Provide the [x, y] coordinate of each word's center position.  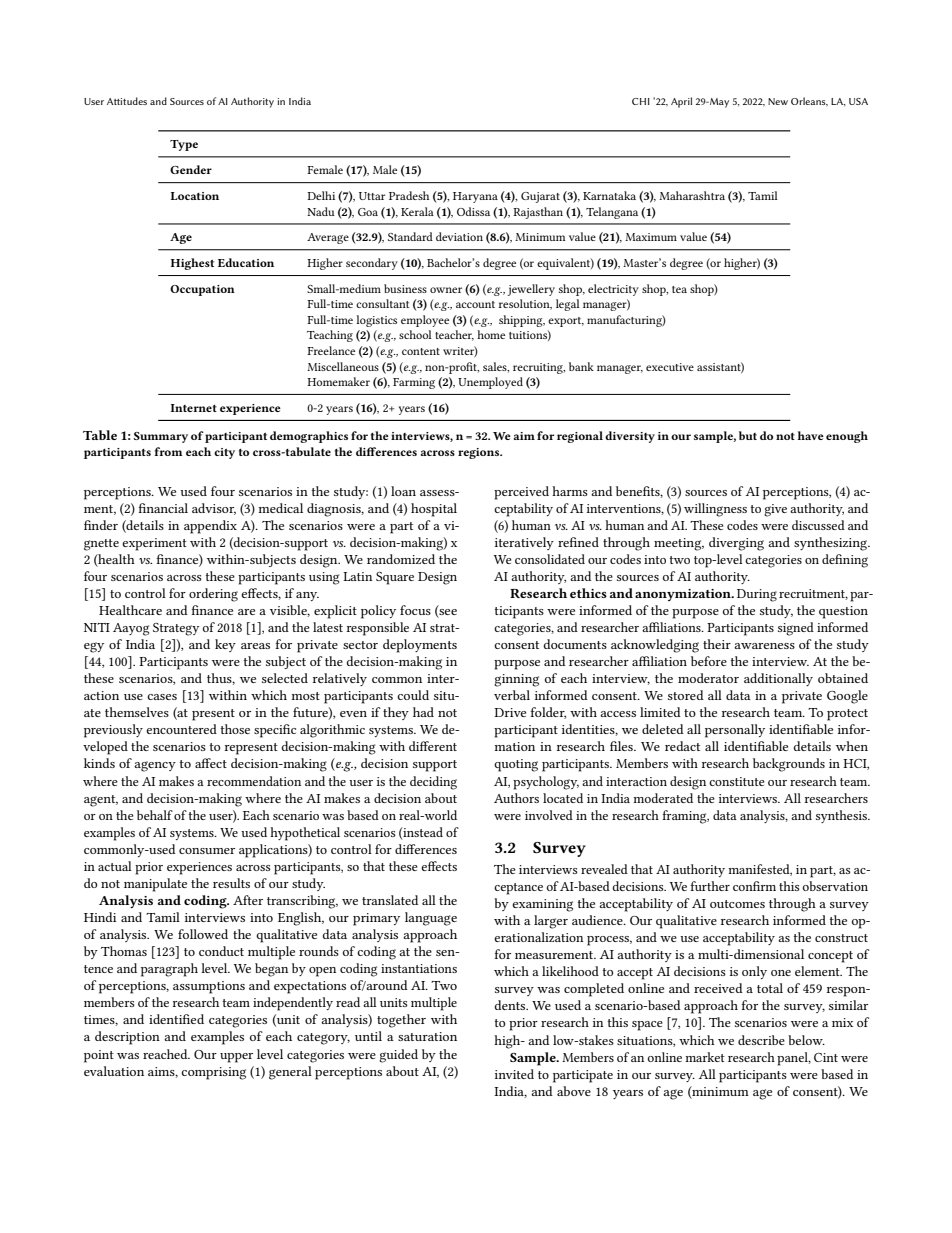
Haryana [475, 197]
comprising [213, 1073]
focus [415, 610]
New [778, 101]
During [757, 595]
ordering [213, 595]
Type [184, 145]
